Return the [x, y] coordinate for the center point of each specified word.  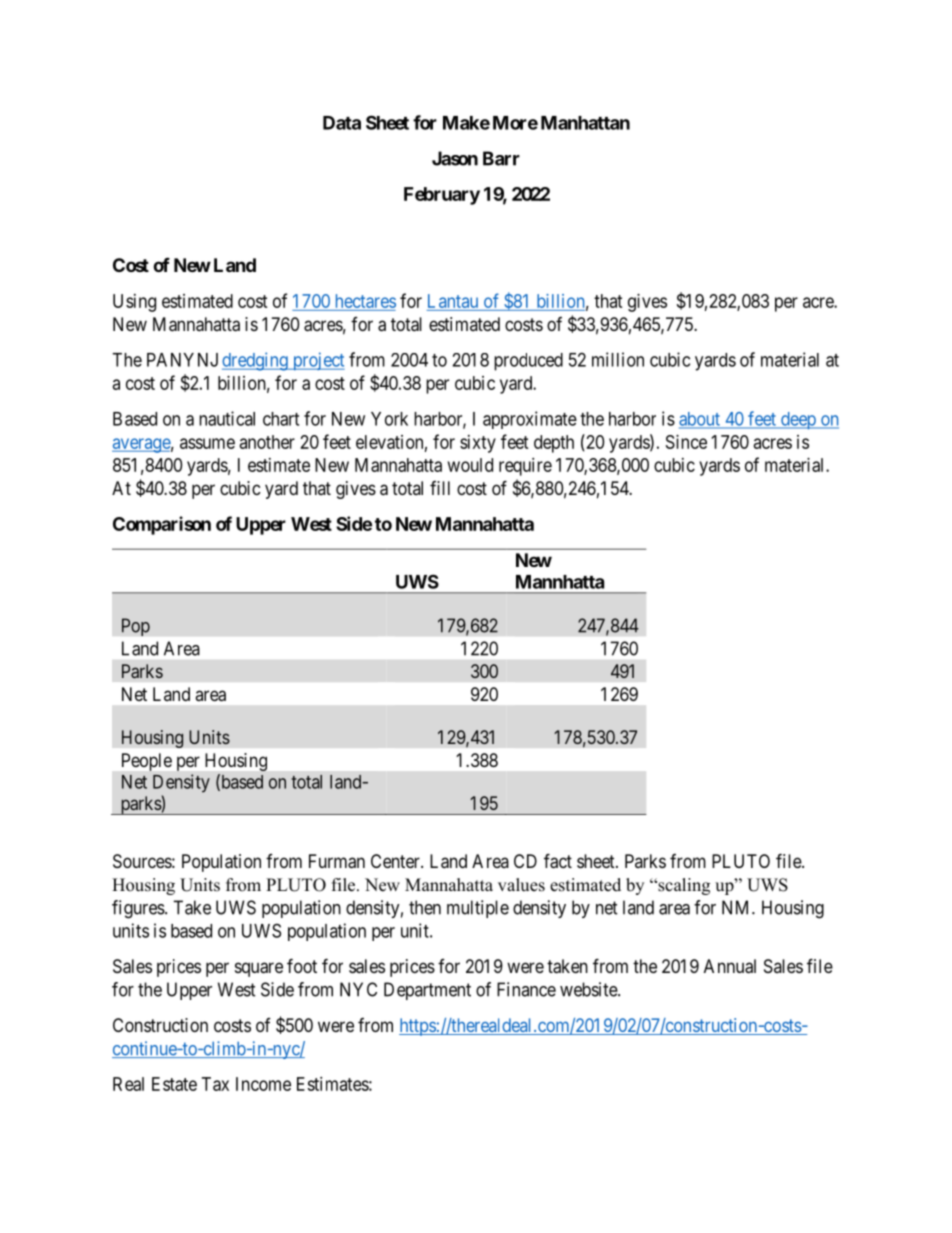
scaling [683, 886]
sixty [478, 444]
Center [396, 861]
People [147, 762]
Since [686, 442]
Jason [455, 158]
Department [427, 991]
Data [342, 123]
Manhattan [585, 123]
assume [207, 443]
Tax [215, 1084]
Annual [730, 966]
